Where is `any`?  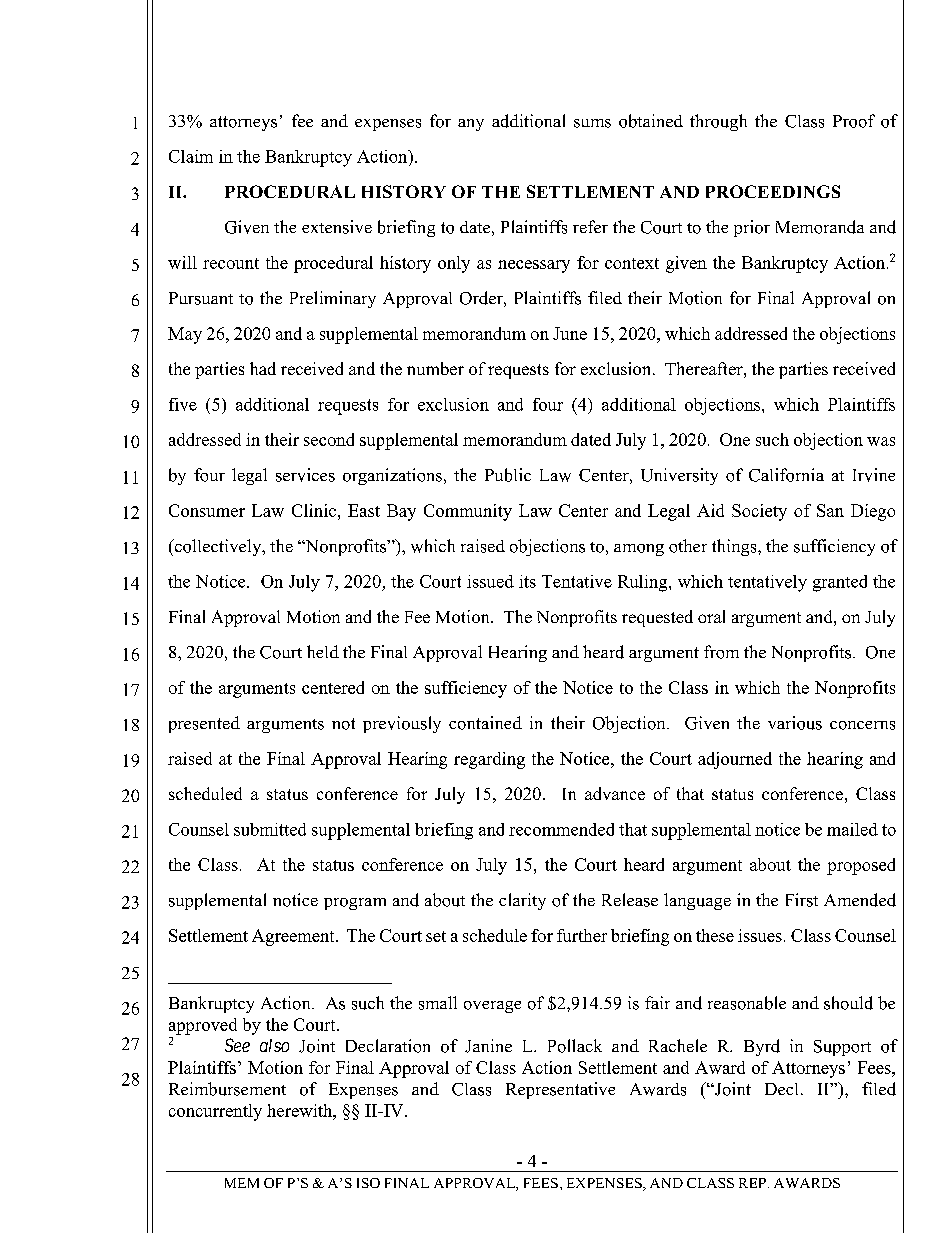
any is located at coordinates (471, 125).
